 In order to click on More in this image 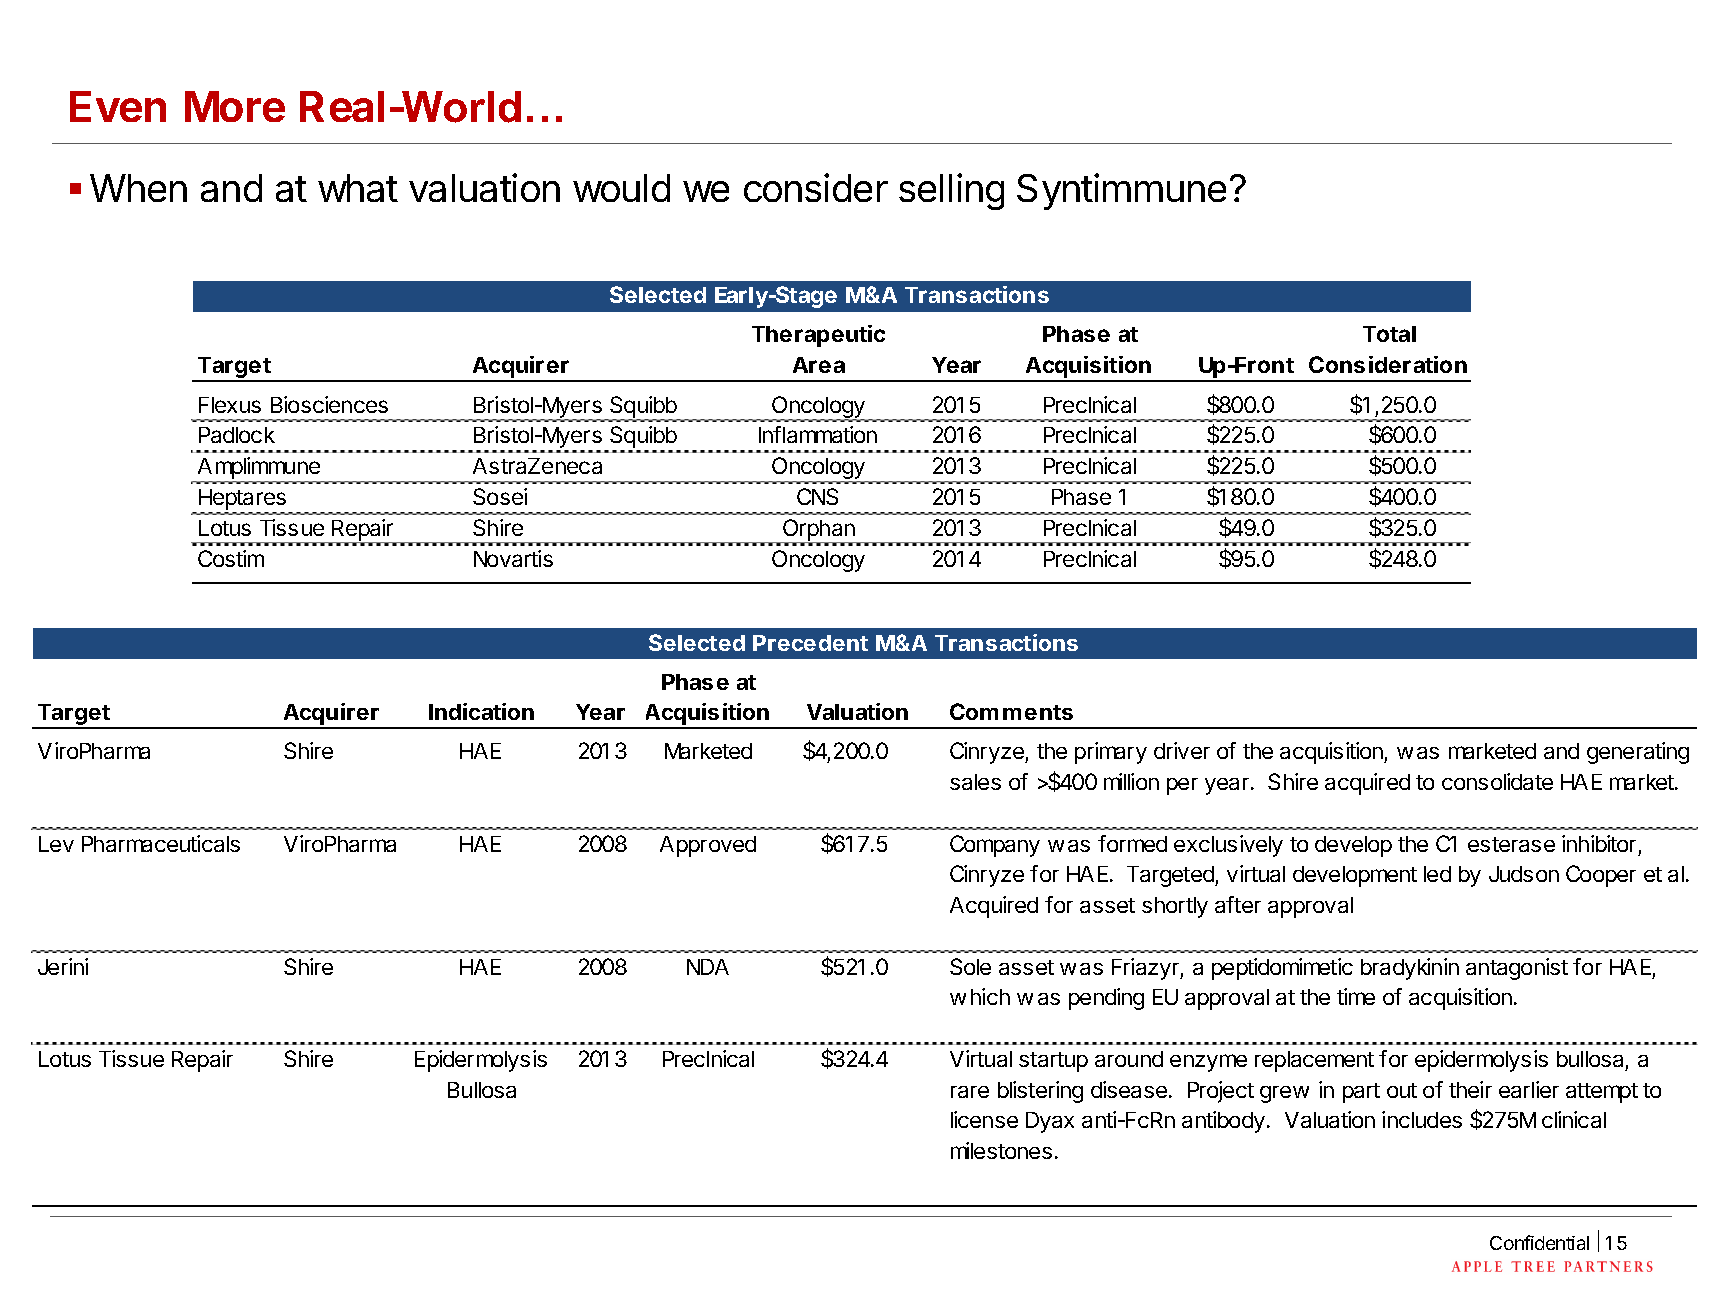, I will do `click(235, 106)`.
